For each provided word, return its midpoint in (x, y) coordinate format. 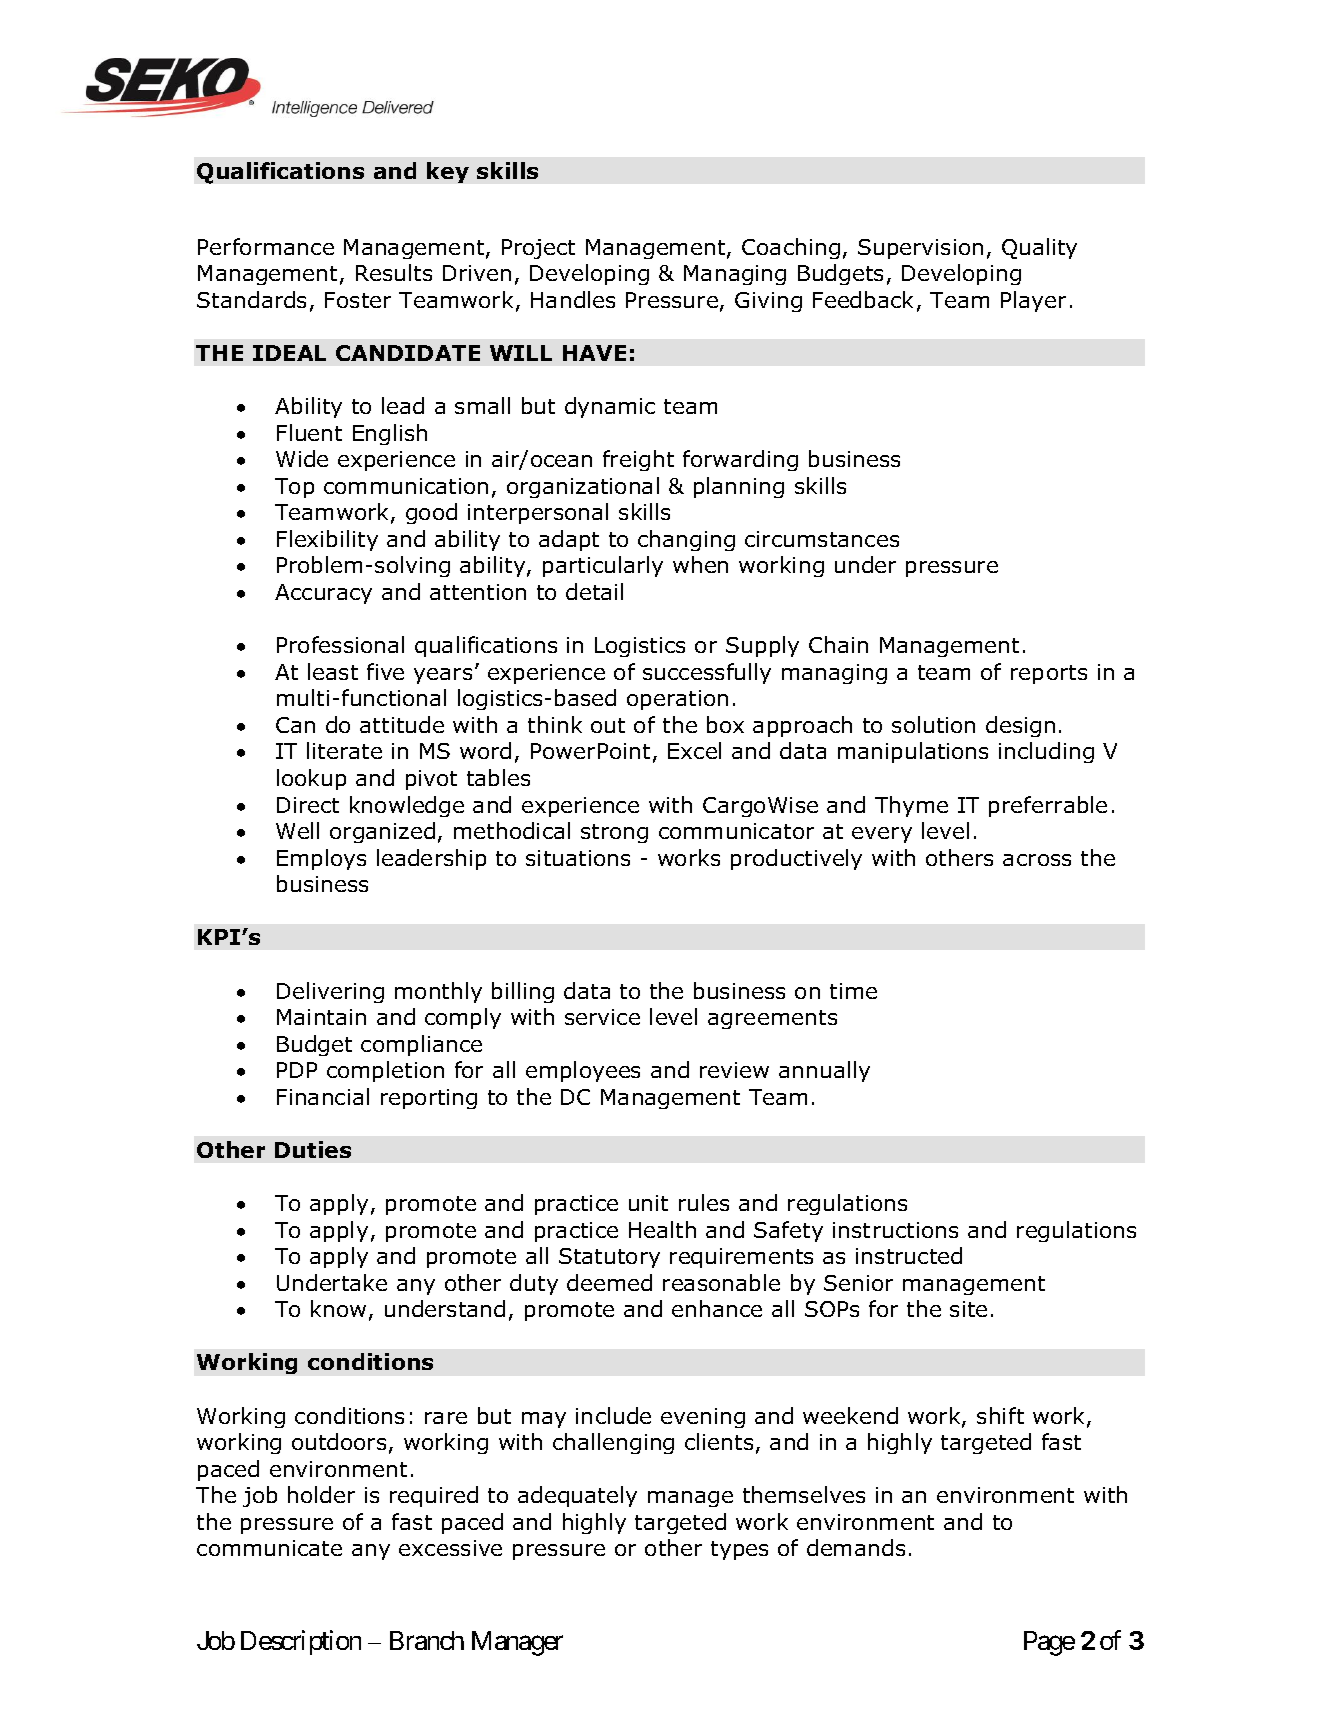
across (1037, 860)
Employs (321, 859)
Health (662, 1229)
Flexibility (327, 540)
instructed (909, 1255)
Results (394, 272)
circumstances (822, 539)
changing (686, 540)
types (739, 1550)
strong (614, 833)
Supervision (920, 249)
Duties (313, 1149)
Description (301, 1642)
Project (538, 249)
